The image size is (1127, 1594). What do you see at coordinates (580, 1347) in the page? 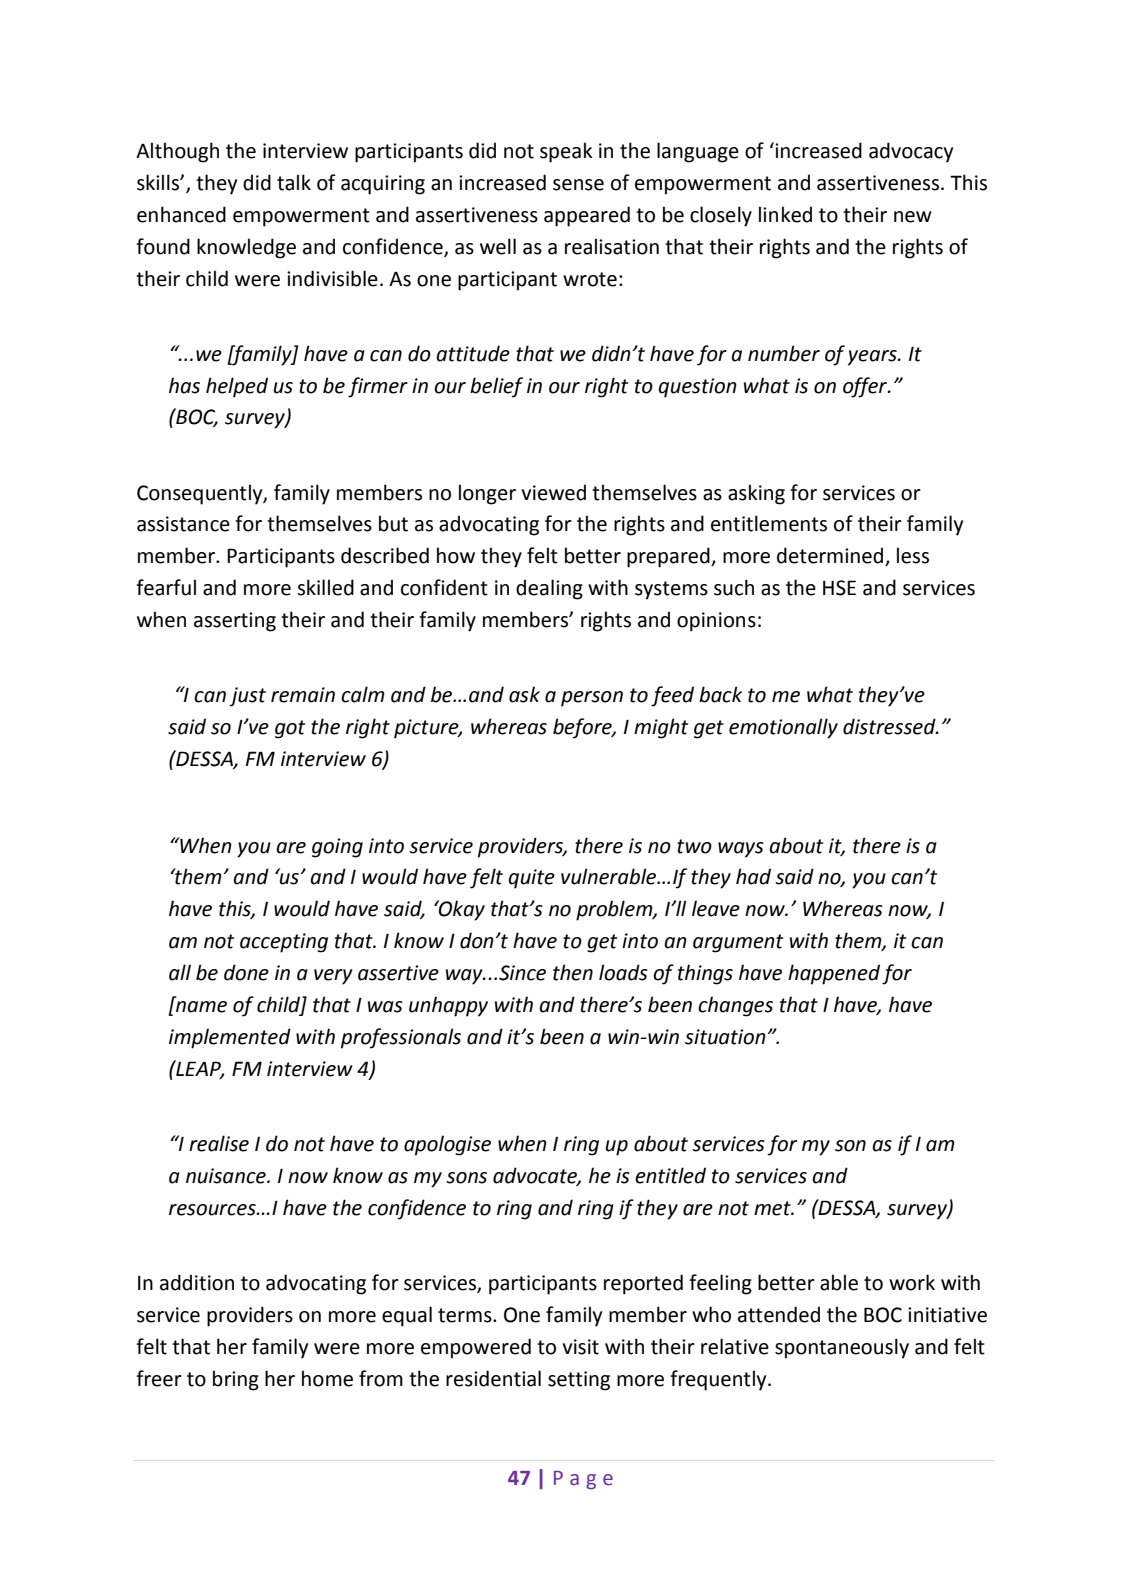
I see `visit` at bounding box center [580, 1347].
